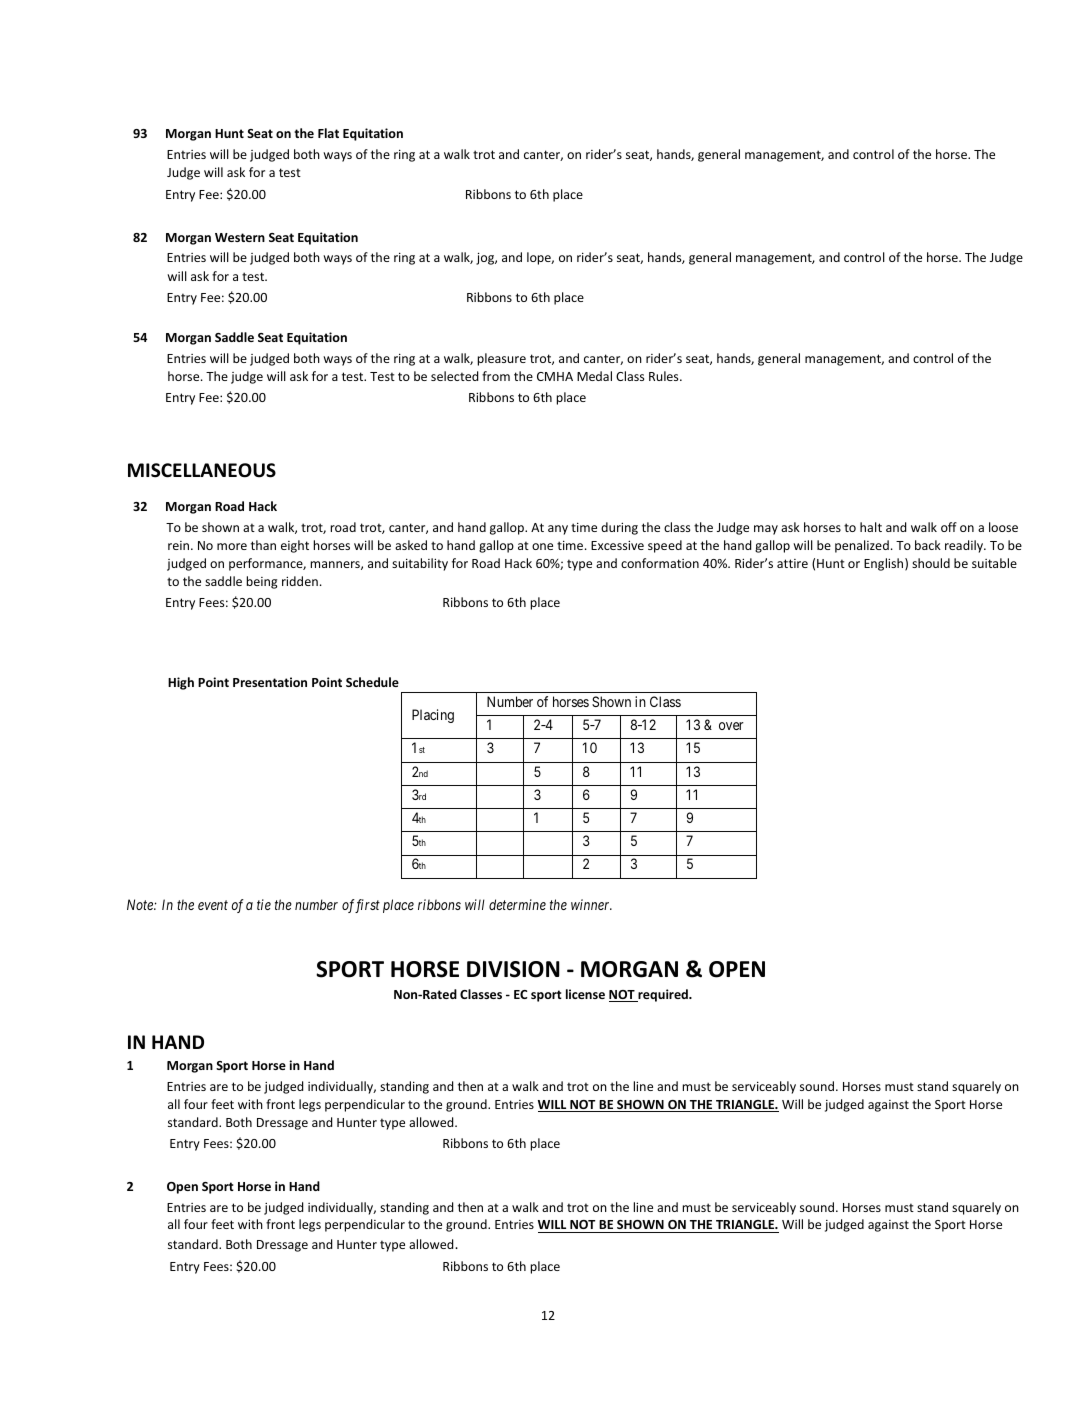 Image resolution: width=1086 pixels, height=1406 pixels. I want to click on Flat, so click(328, 133).
